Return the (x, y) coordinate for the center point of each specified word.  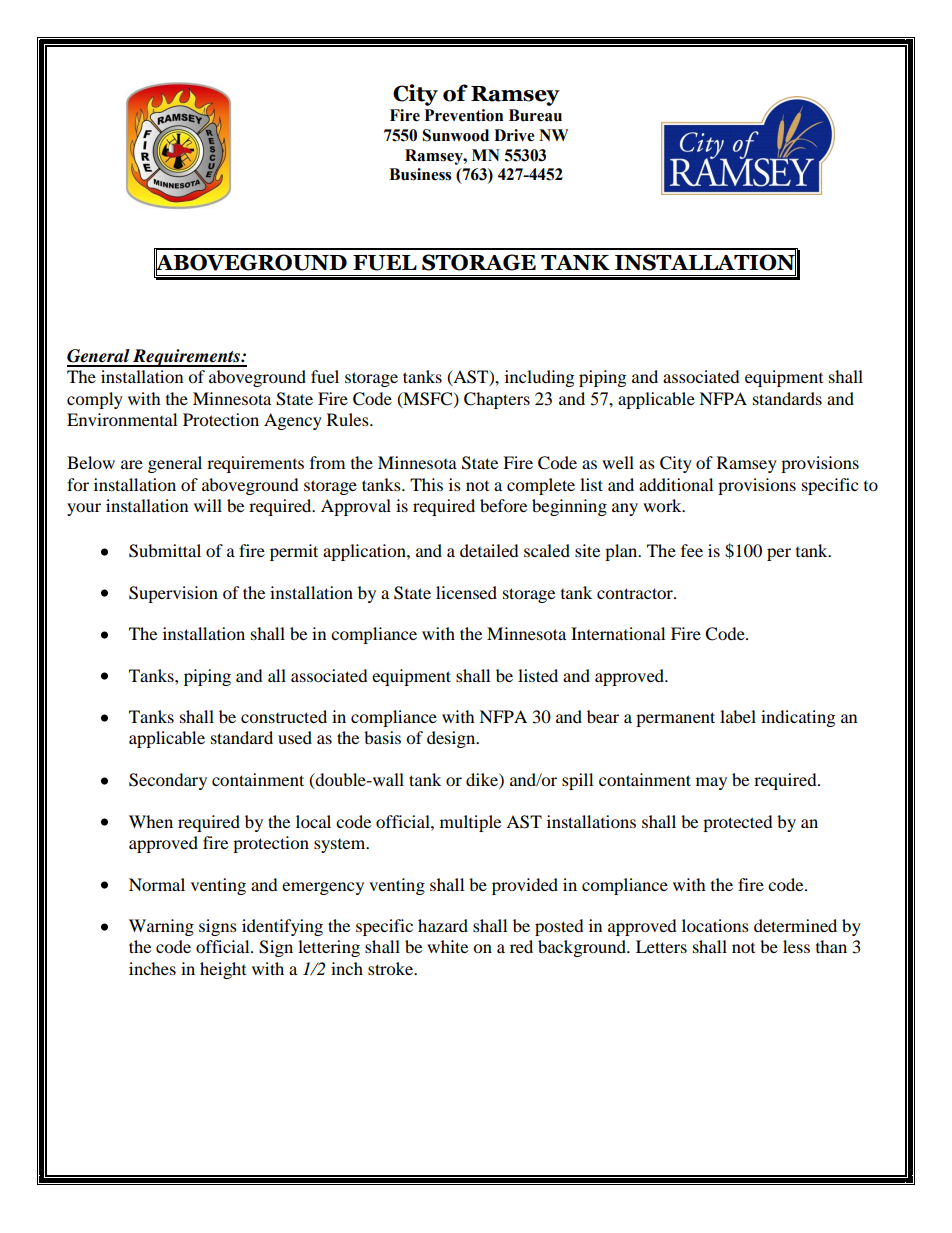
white (447, 946)
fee (692, 550)
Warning (161, 927)
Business (420, 174)
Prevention (464, 115)
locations (715, 925)
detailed (489, 550)
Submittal (165, 551)
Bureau (535, 115)
